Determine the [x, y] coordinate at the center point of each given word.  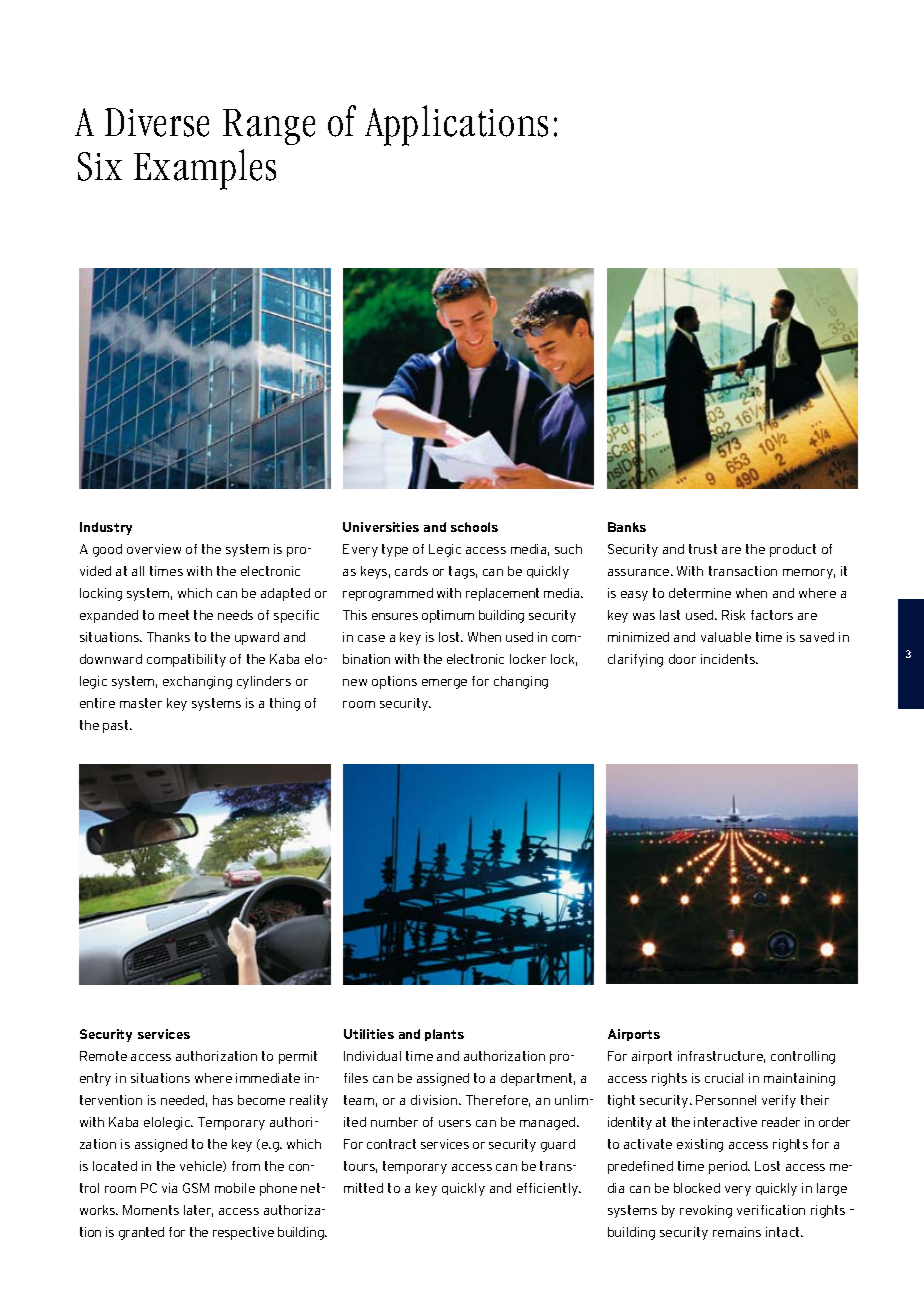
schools [474, 527]
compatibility [186, 660]
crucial [724, 1078]
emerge [444, 684]
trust [703, 549]
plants [444, 1035]
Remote [103, 1056]
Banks [627, 527]
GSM [196, 1188]
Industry [106, 528]
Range [269, 127]
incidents [729, 659]
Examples [205, 169]
